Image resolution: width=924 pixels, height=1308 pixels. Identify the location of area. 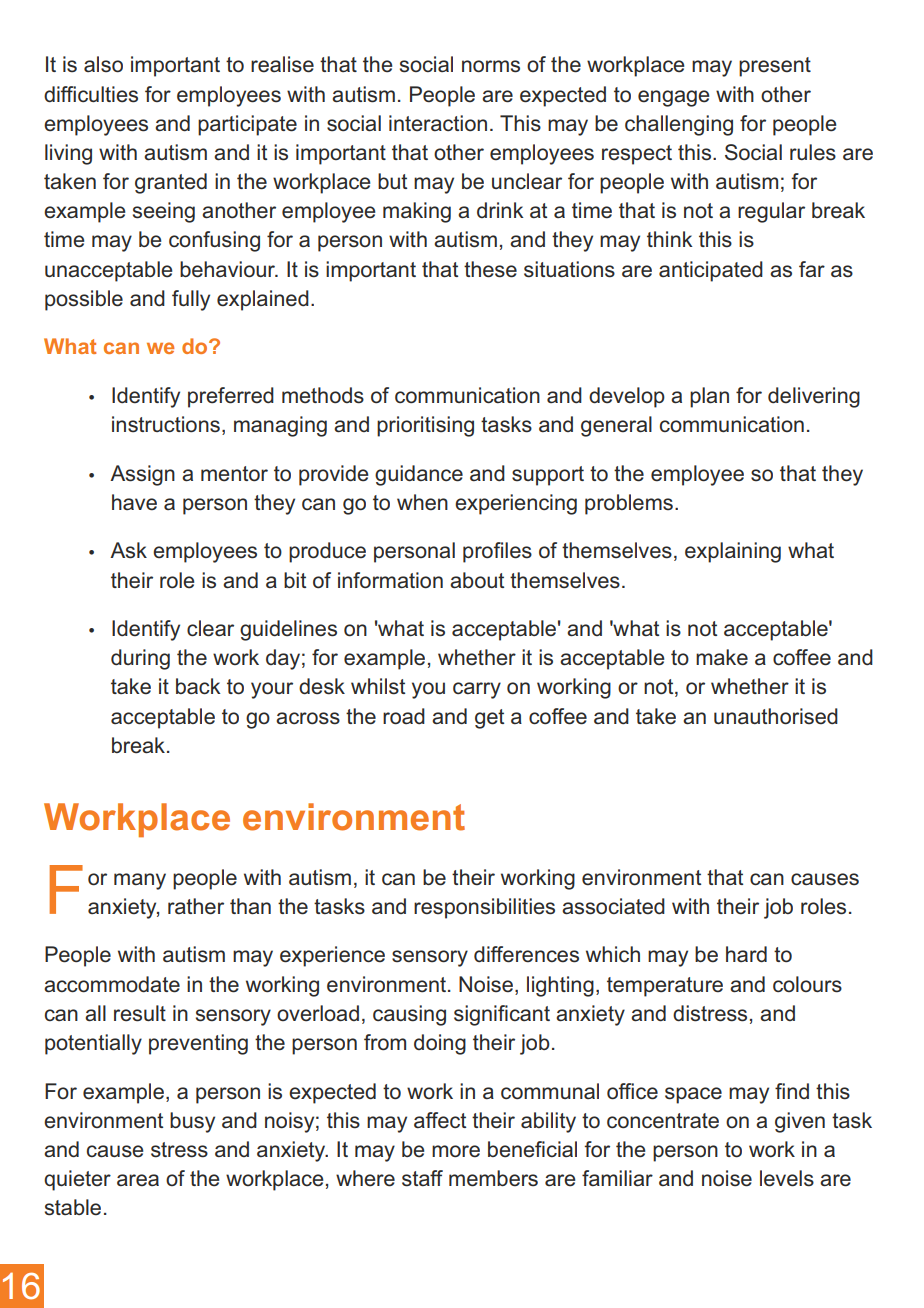
(138, 1180).
